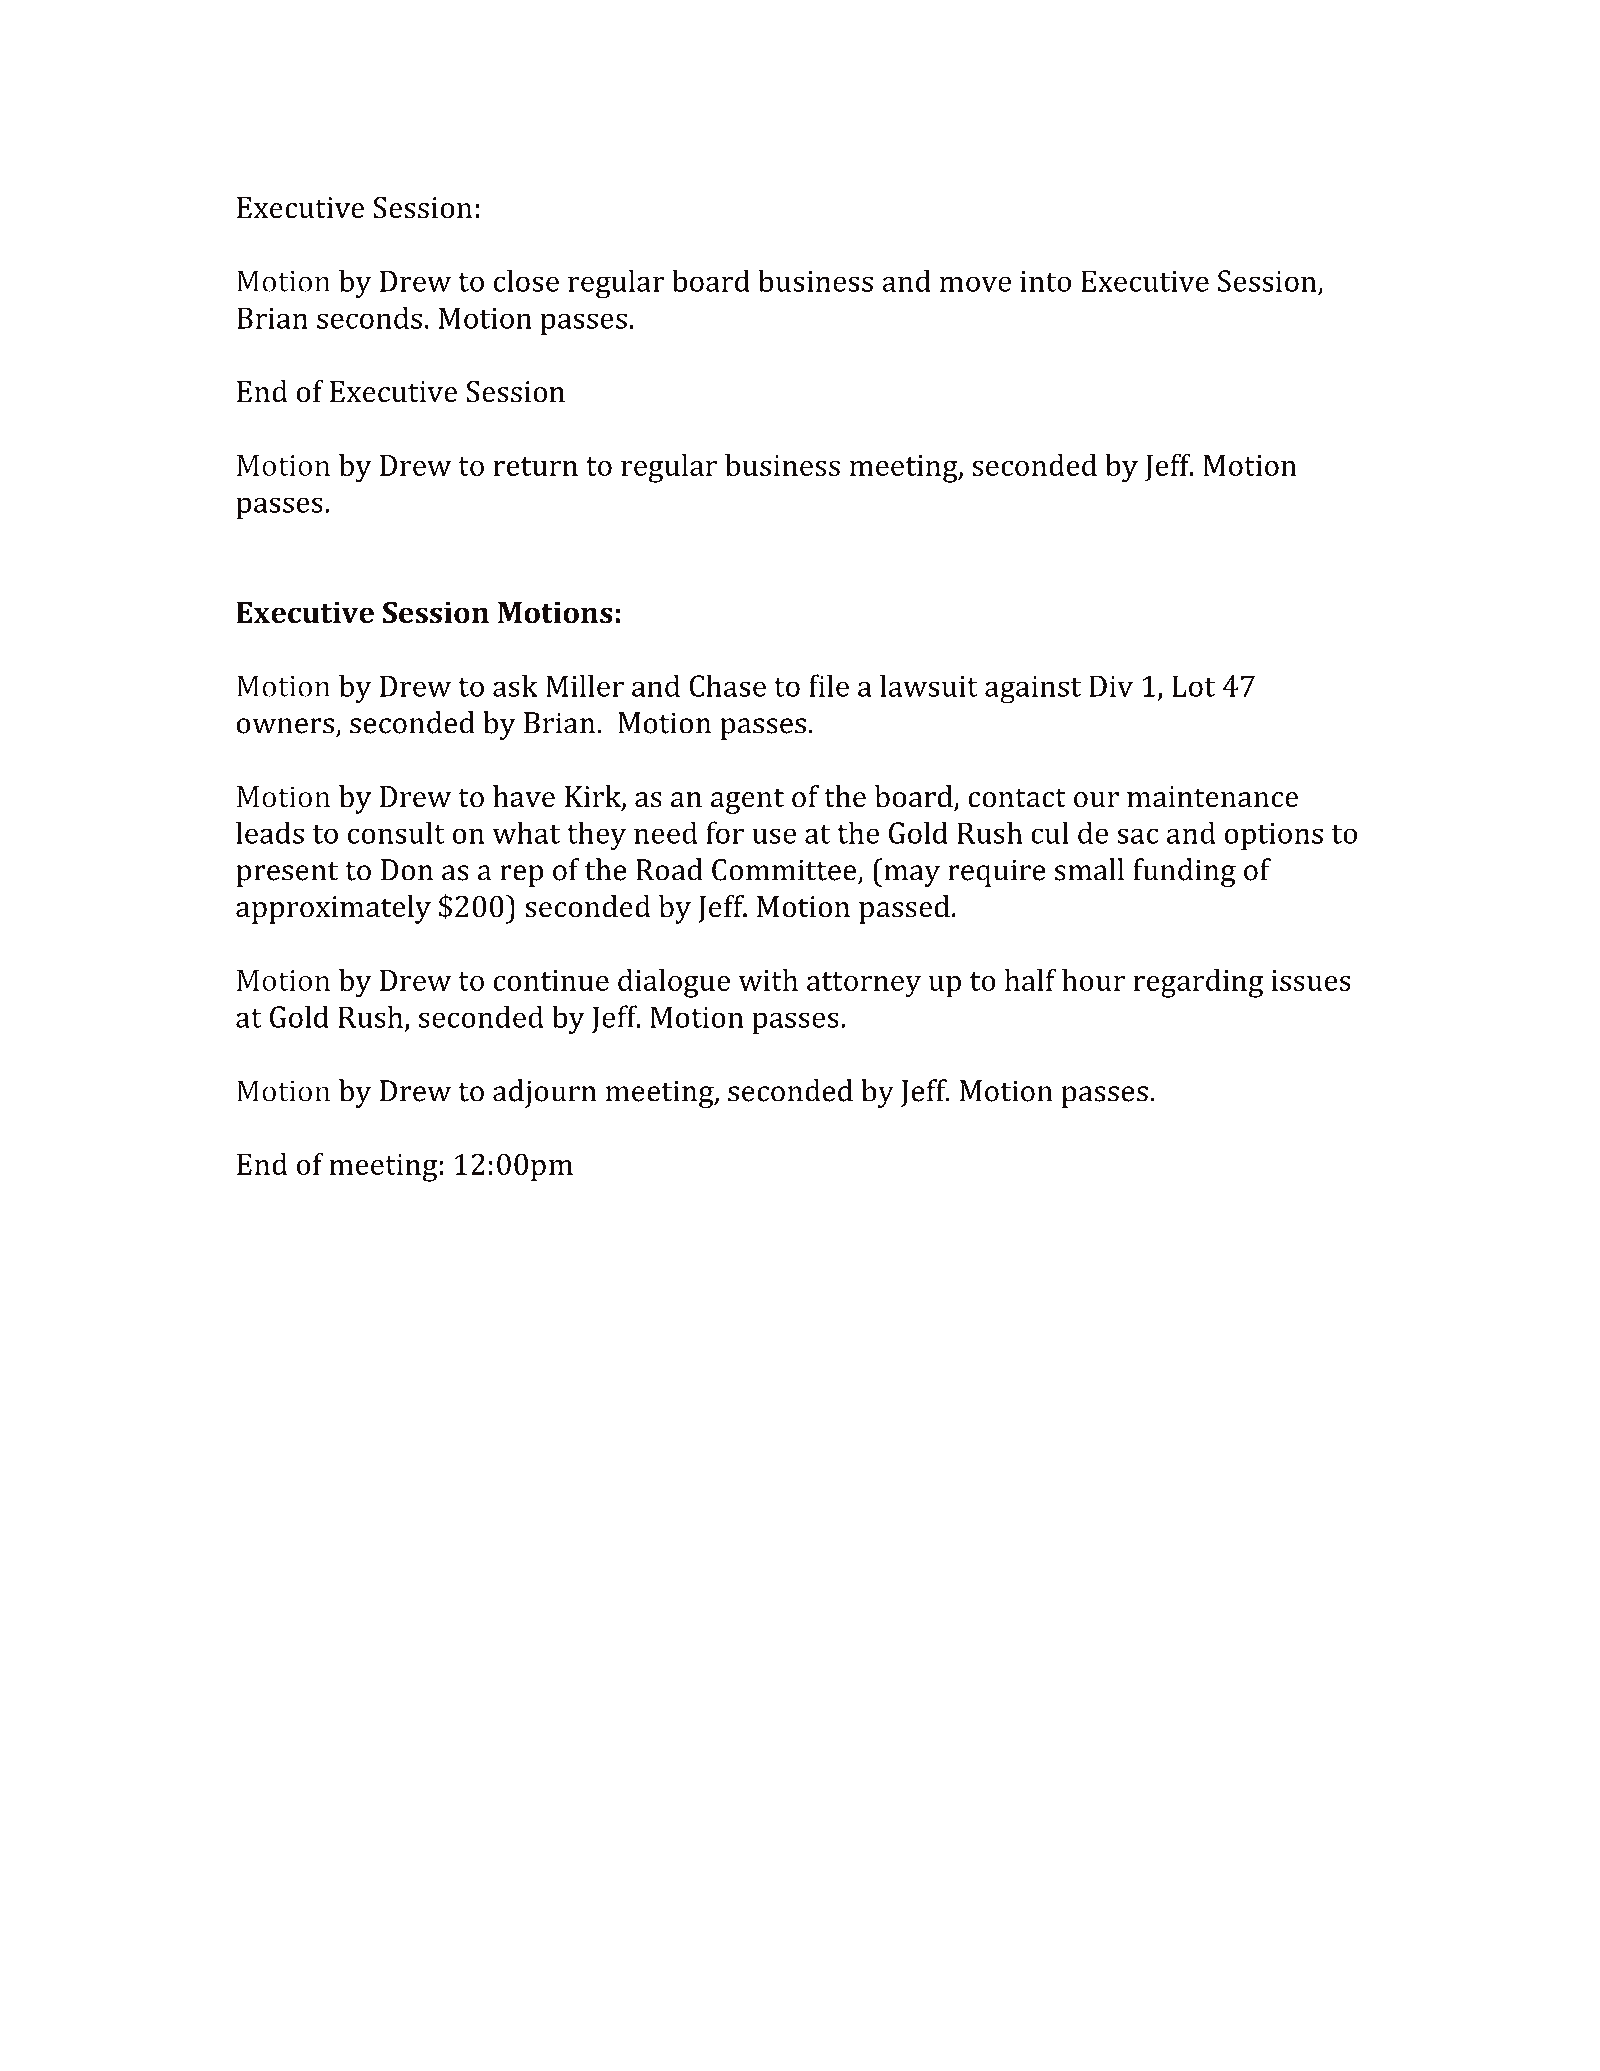  What do you see at coordinates (829, 685) in the image?
I see `file` at bounding box center [829, 685].
